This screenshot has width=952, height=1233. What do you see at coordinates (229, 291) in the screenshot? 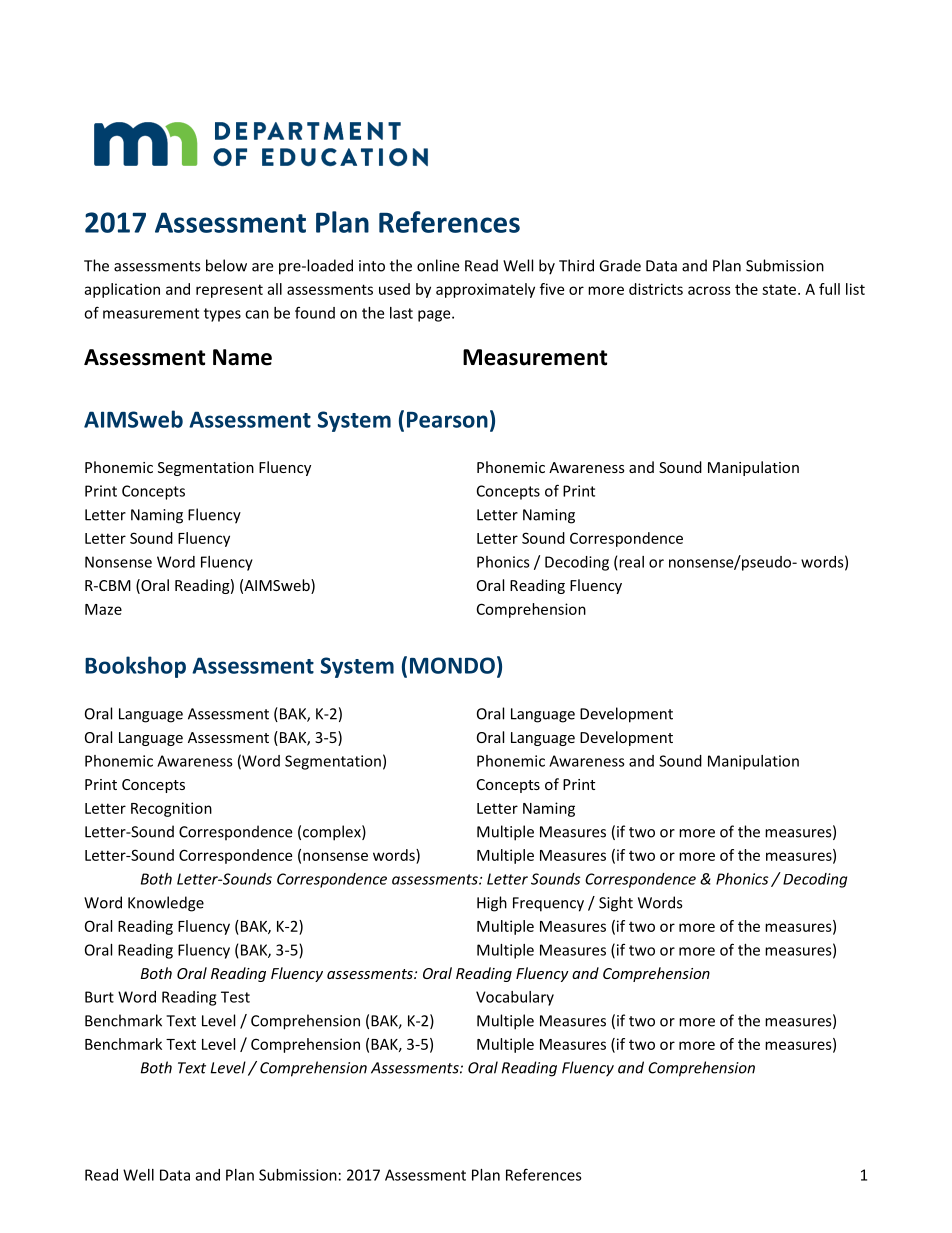
I see `represent` at bounding box center [229, 291].
